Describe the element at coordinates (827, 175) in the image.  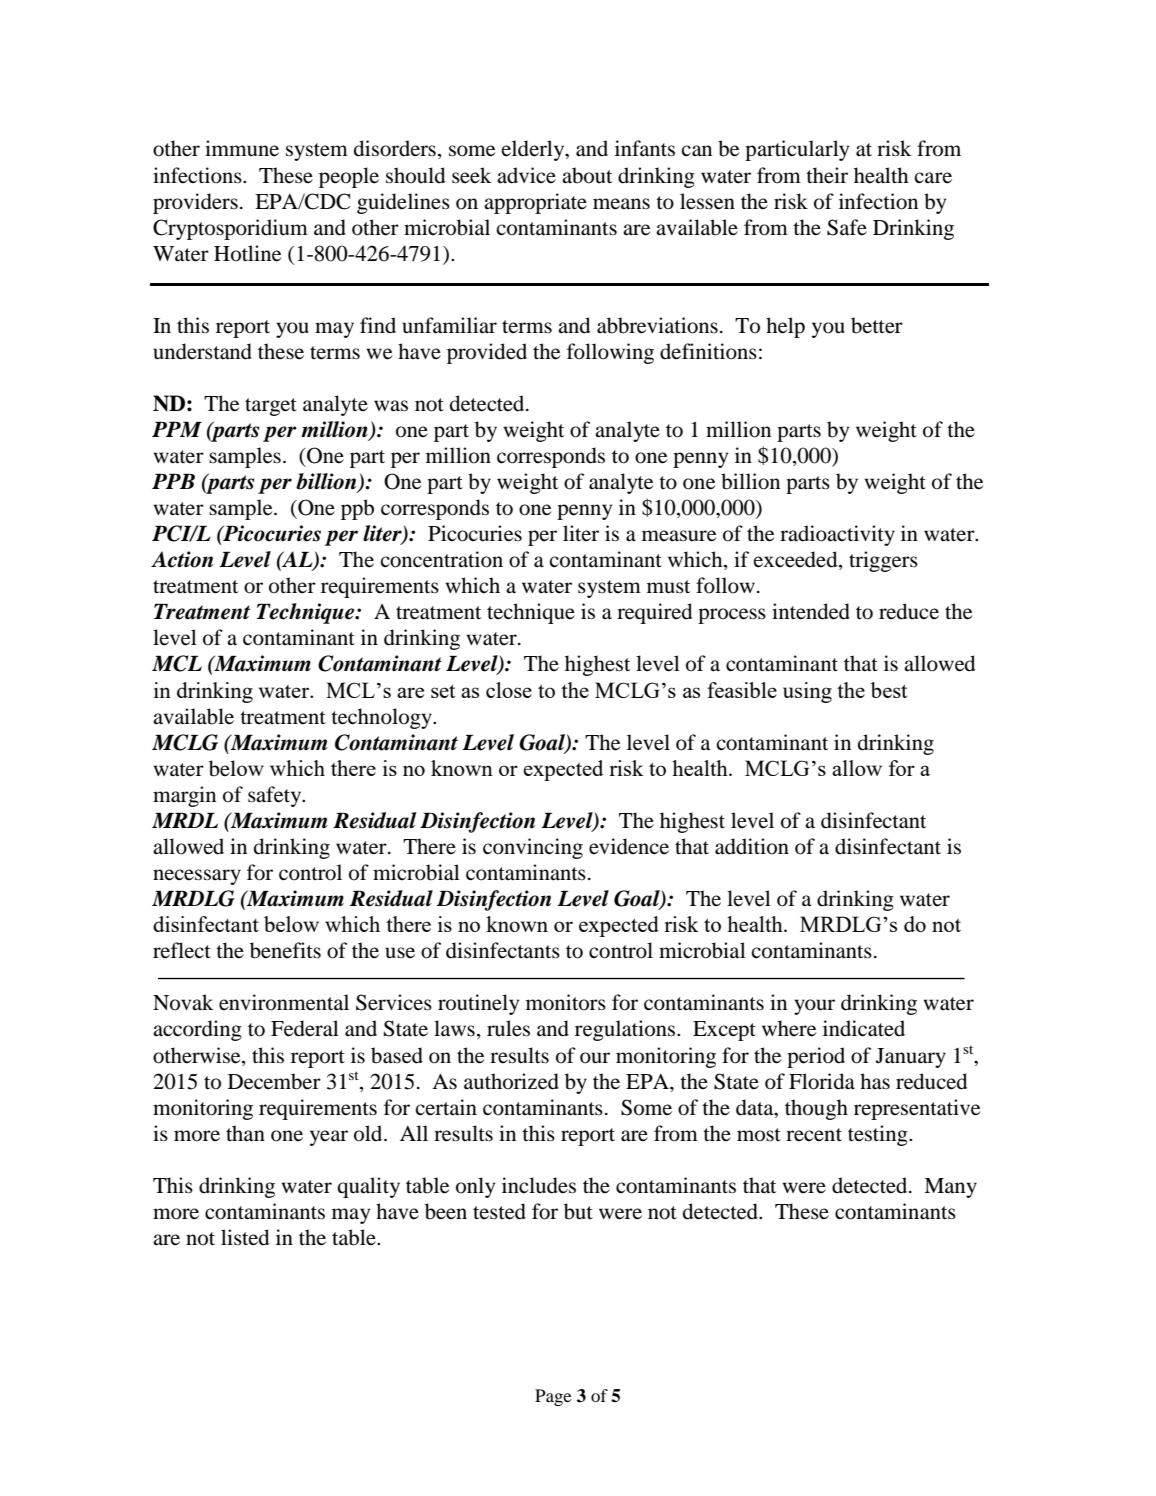
I see `their` at that location.
